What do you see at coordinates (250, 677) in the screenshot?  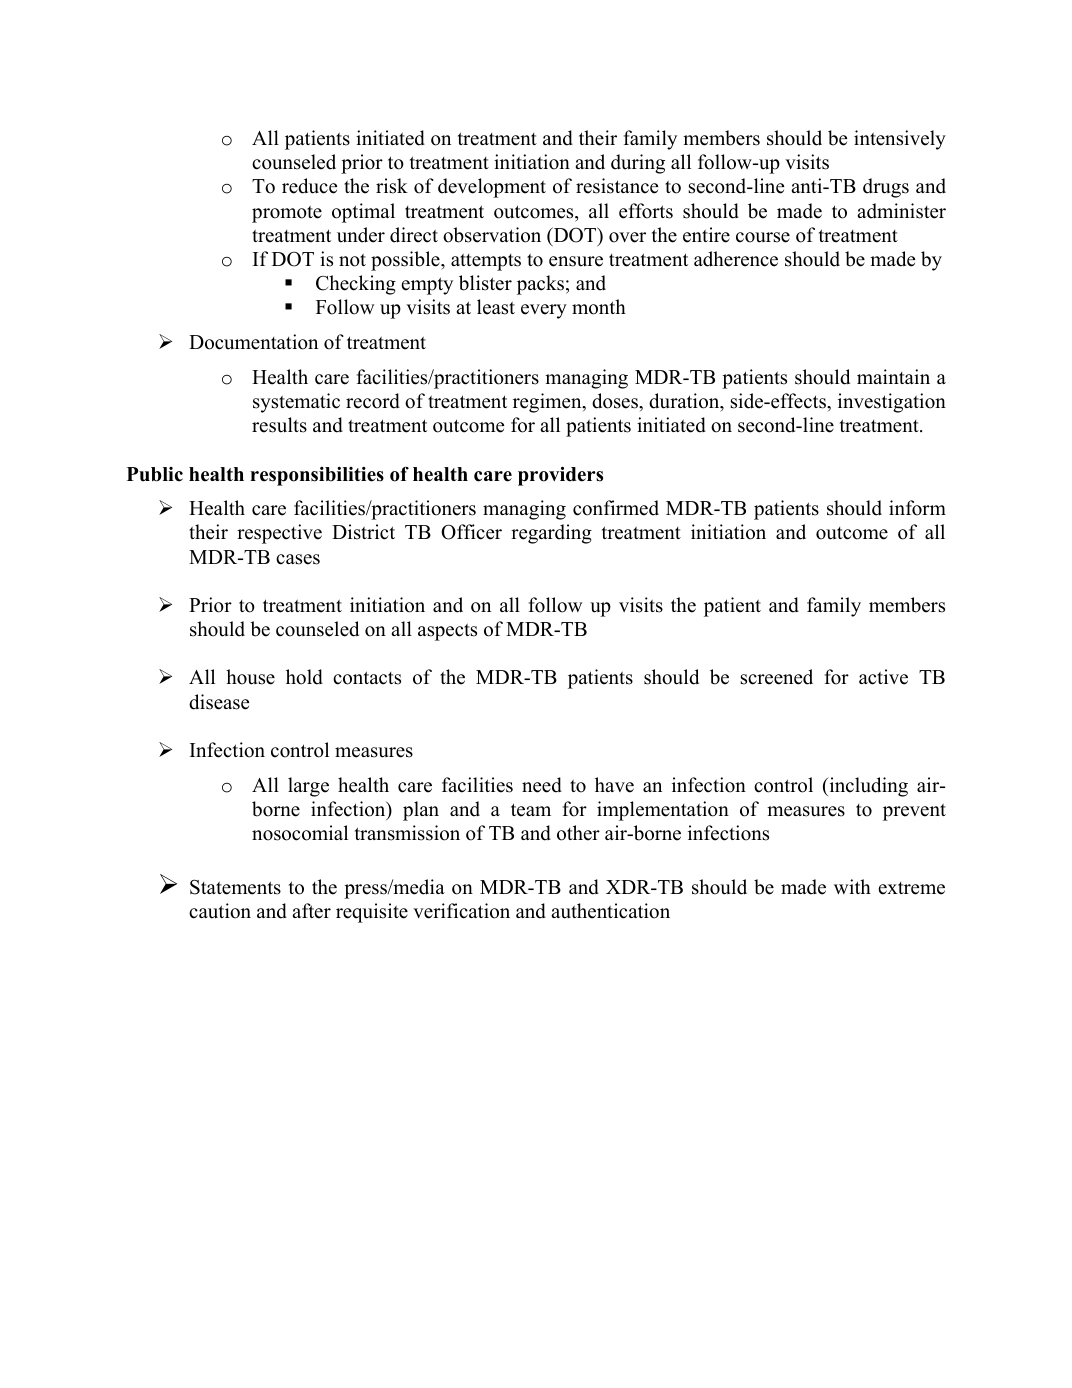 I see `house` at bounding box center [250, 677].
